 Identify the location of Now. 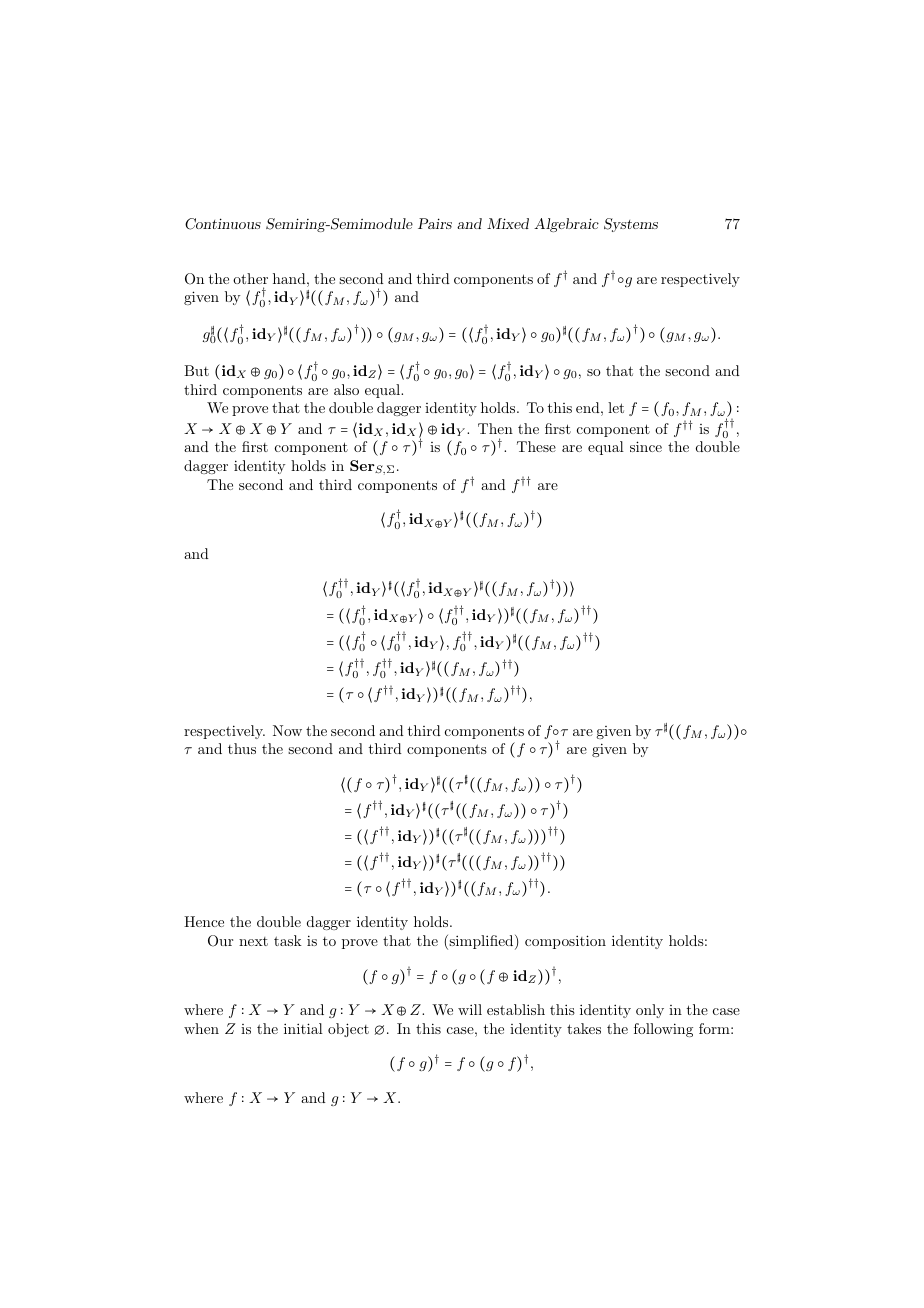
(287, 730).
